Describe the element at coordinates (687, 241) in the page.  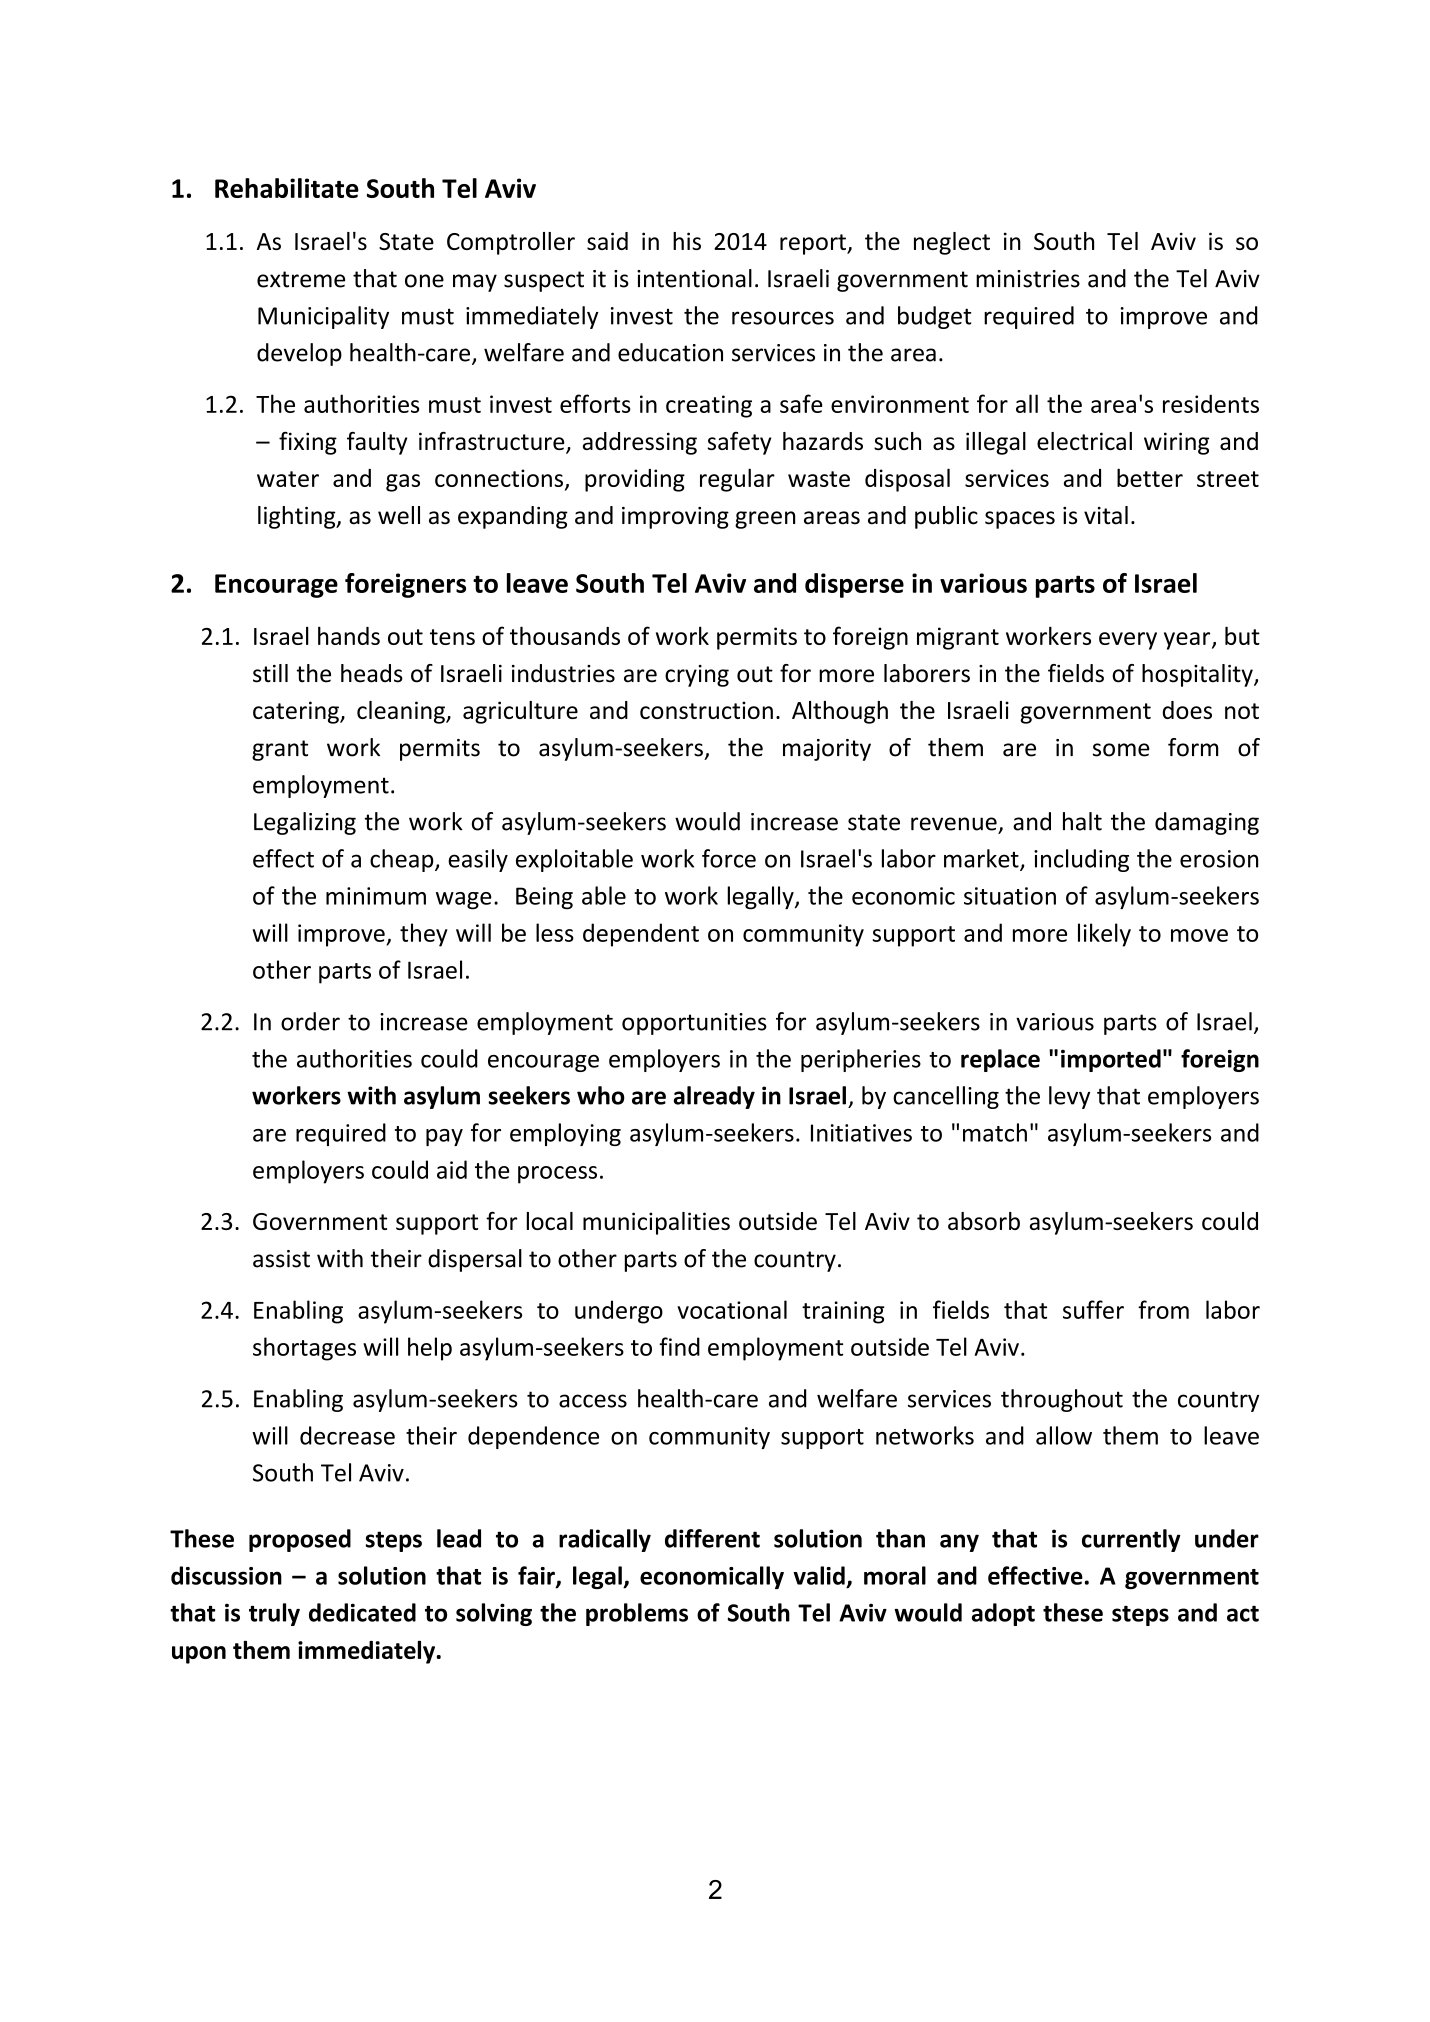
I see `his` at that location.
